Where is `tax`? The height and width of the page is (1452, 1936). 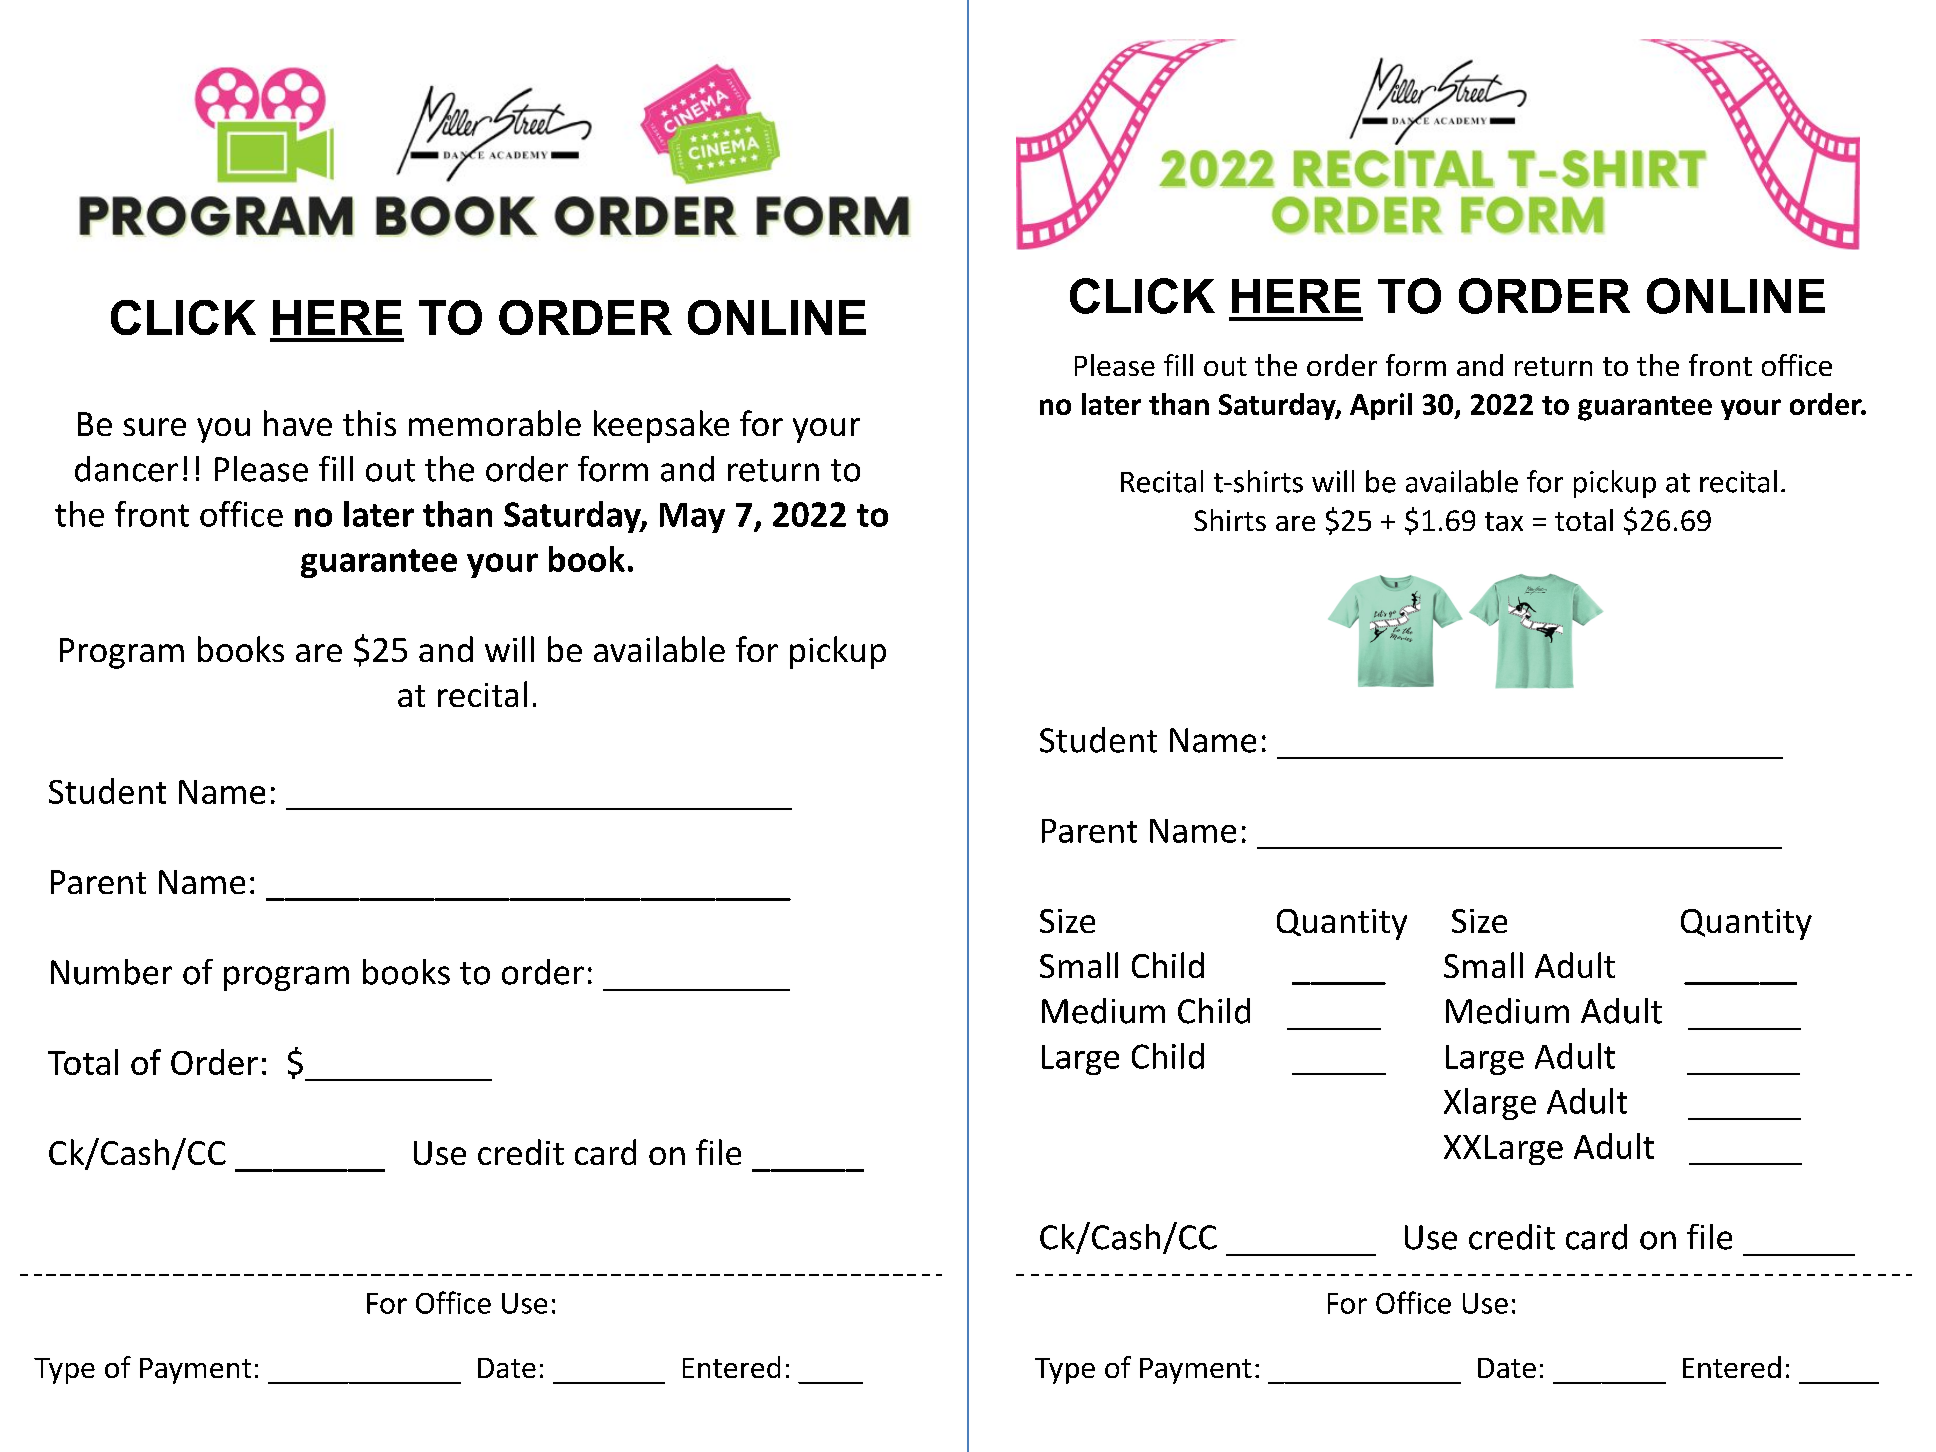 tax is located at coordinates (1504, 521).
